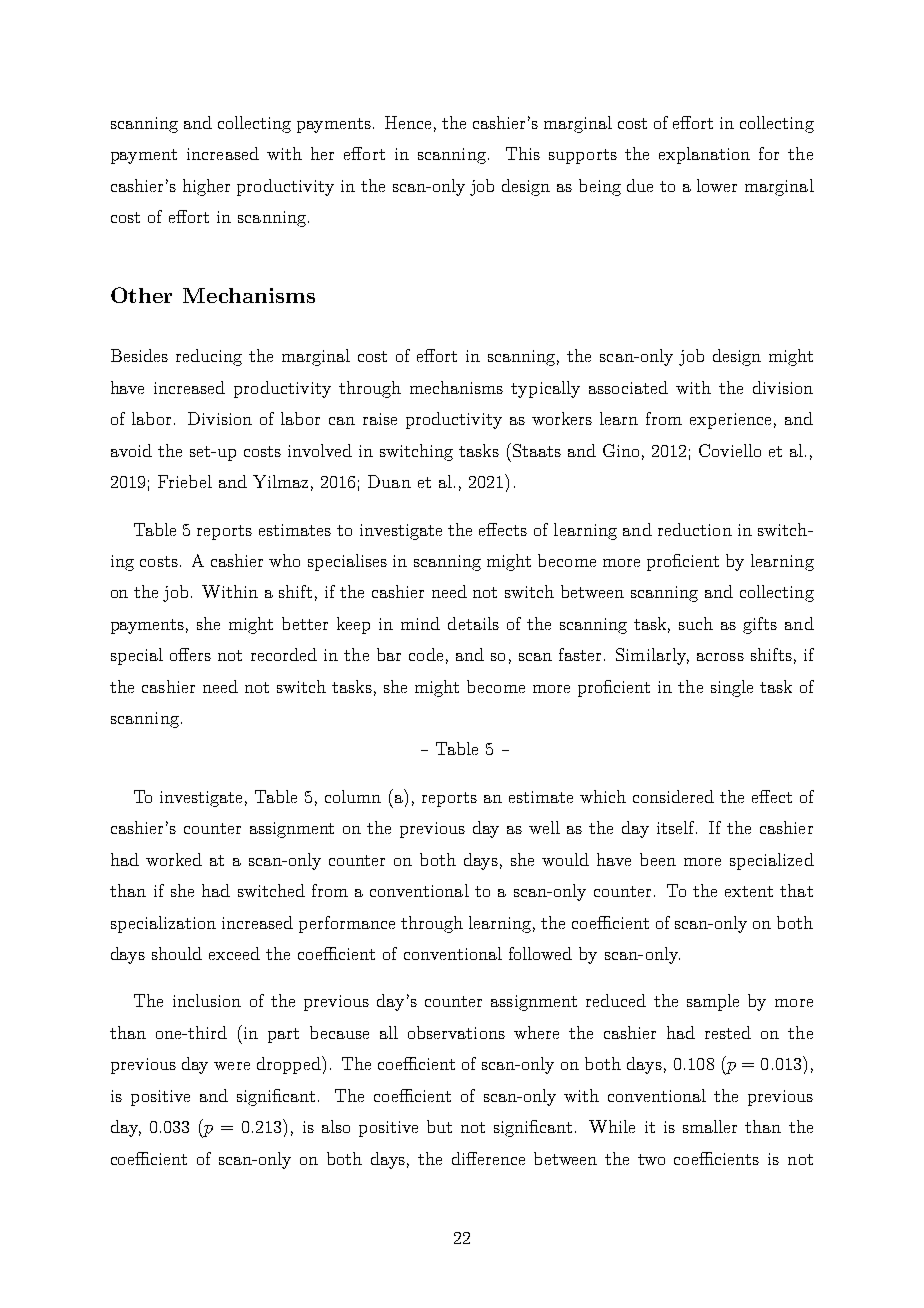  What do you see at coordinates (209, 357) in the screenshot?
I see `reducing` at bounding box center [209, 357].
